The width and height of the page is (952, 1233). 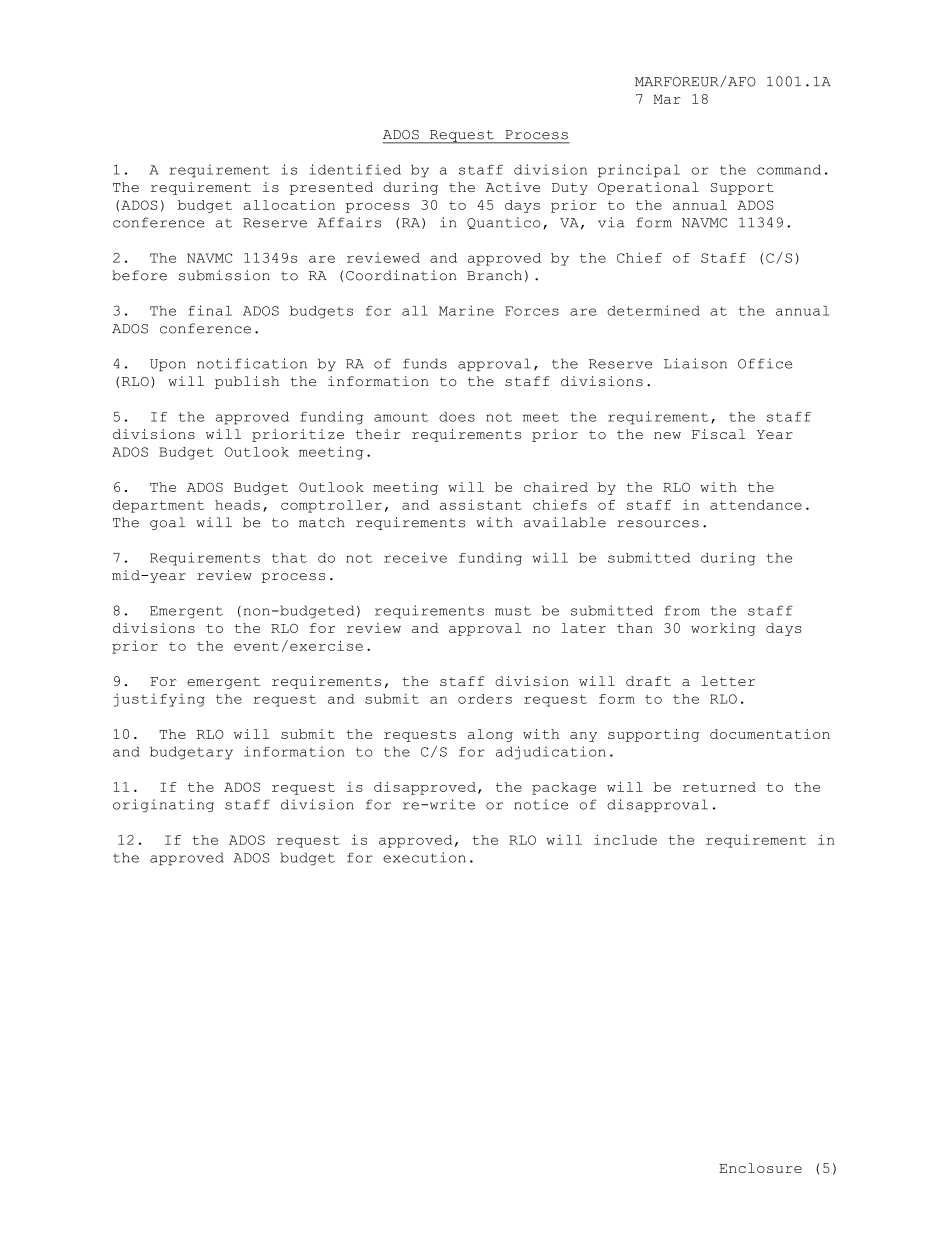 What do you see at coordinates (289, 205) in the page?
I see `allocation` at bounding box center [289, 205].
